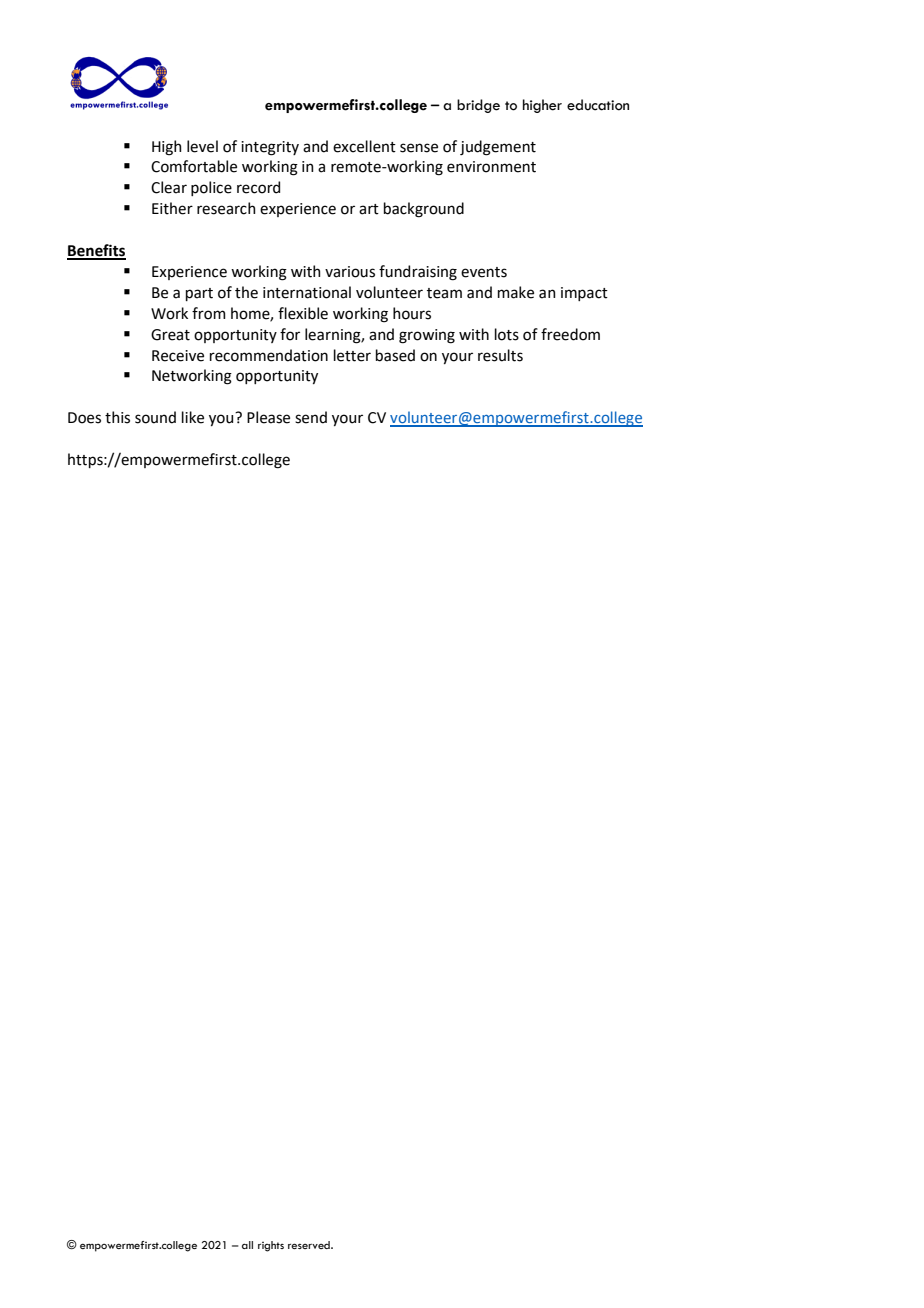 The image size is (924, 1308). Describe the element at coordinates (247, 1245) in the page. I see `all` at that location.
